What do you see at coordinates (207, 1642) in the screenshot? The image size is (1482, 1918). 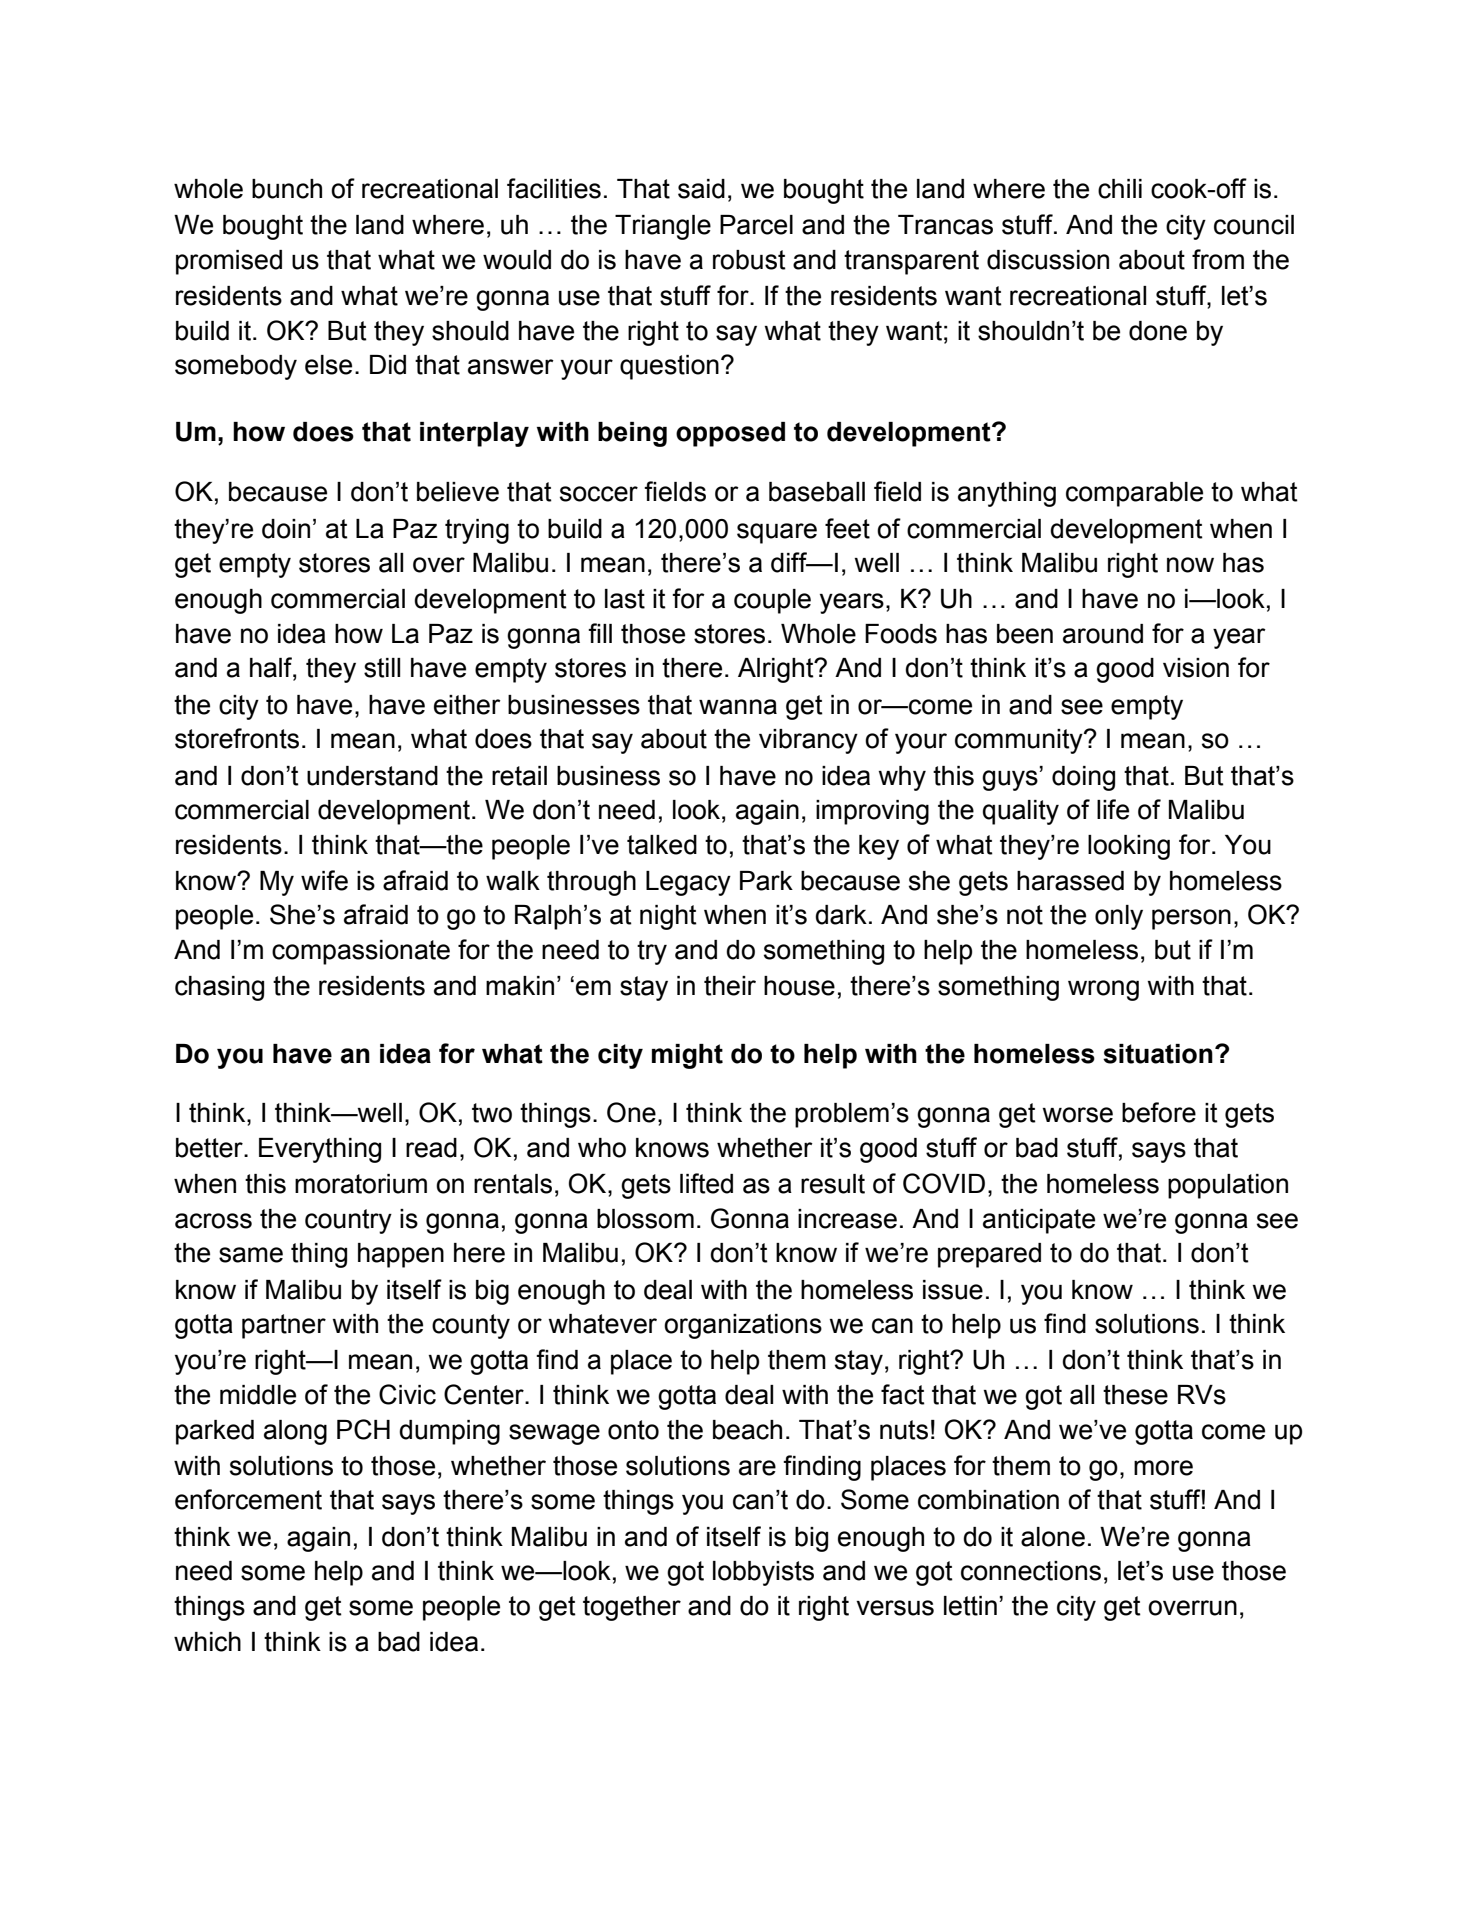 I see `which` at bounding box center [207, 1642].
